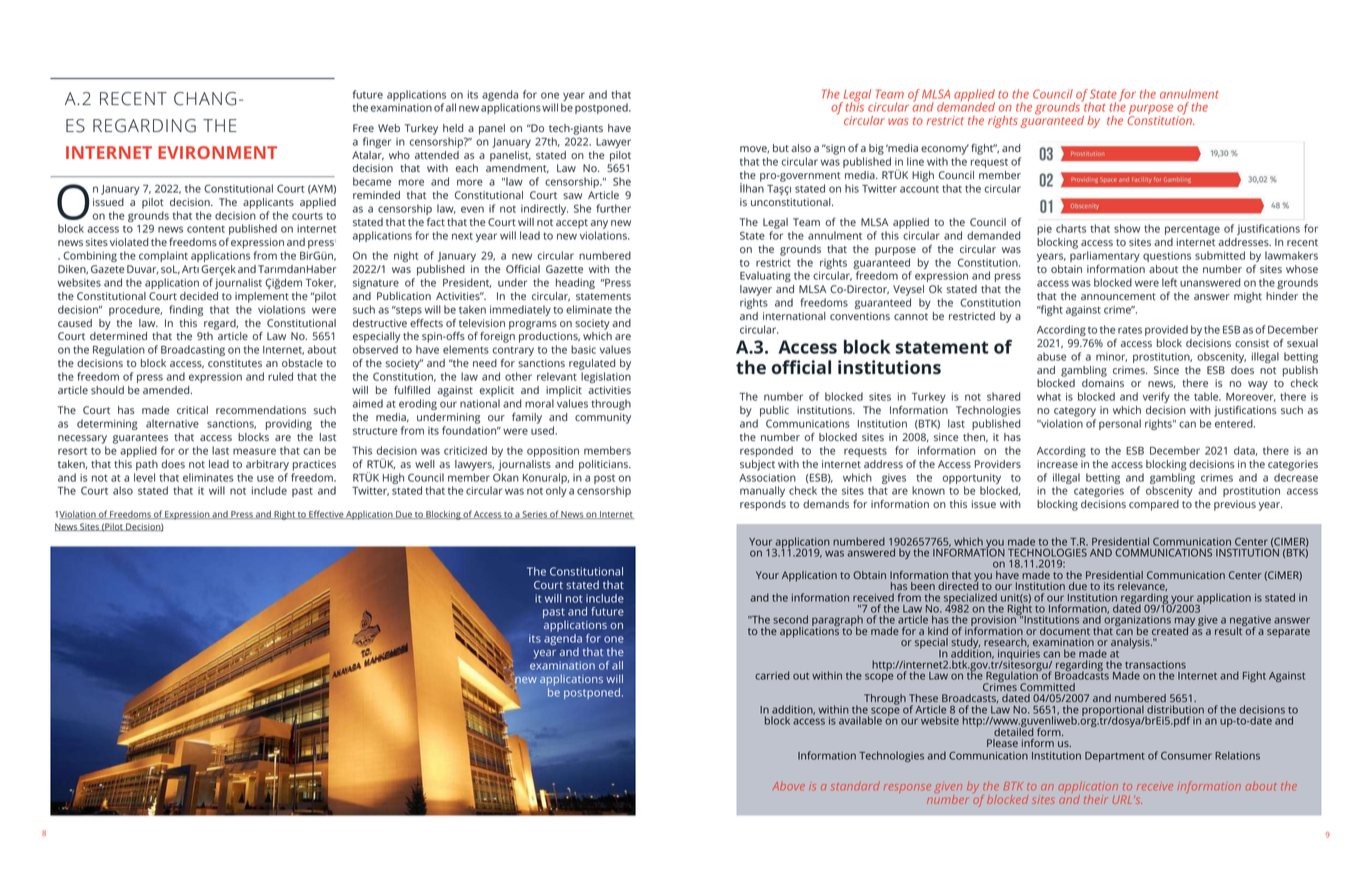 This screenshot has width=1372, height=887. Describe the element at coordinates (326, 514) in the screenshot. I see `Effective` at that location.
